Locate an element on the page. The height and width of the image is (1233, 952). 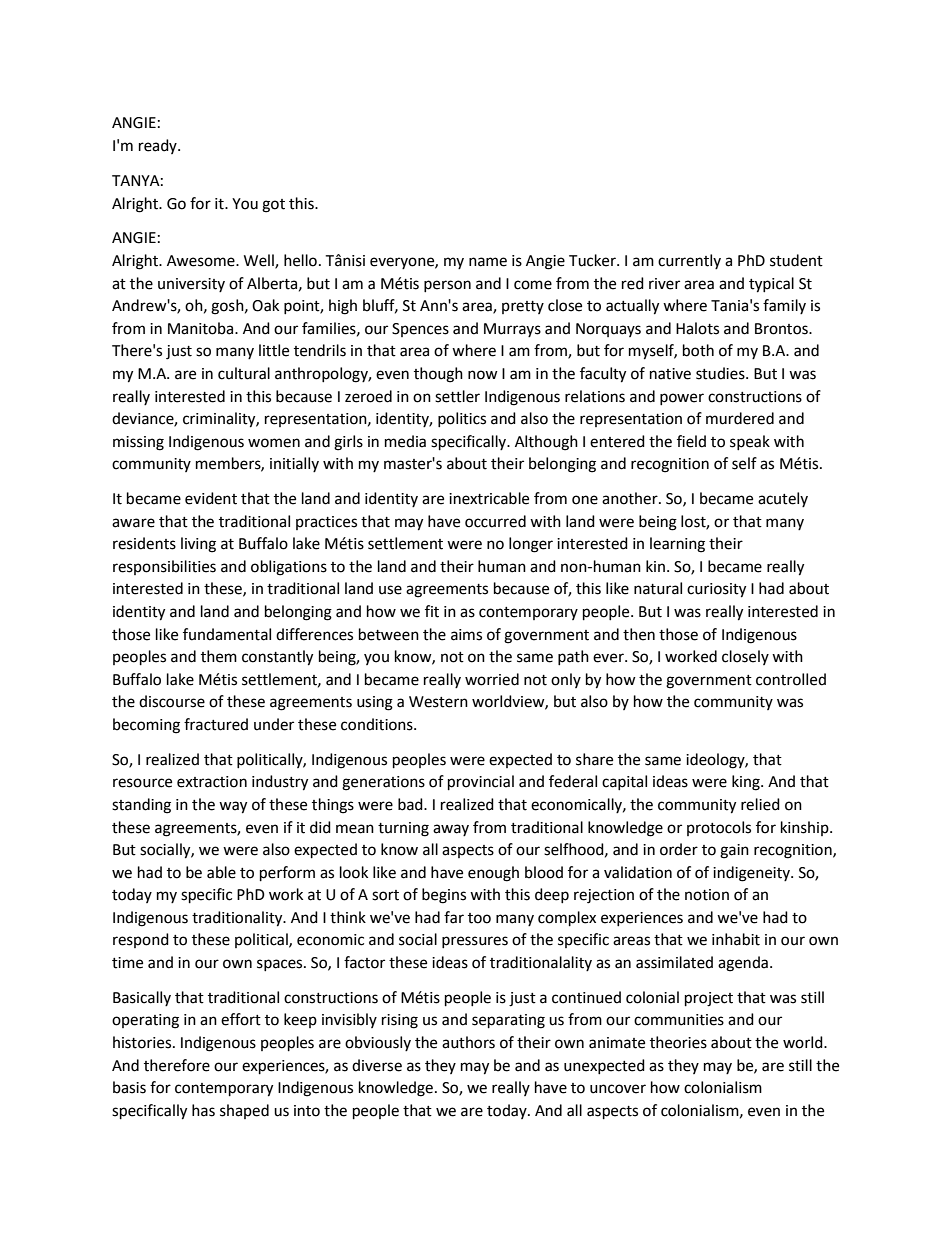
speak is located at coordinates (750, 442).
